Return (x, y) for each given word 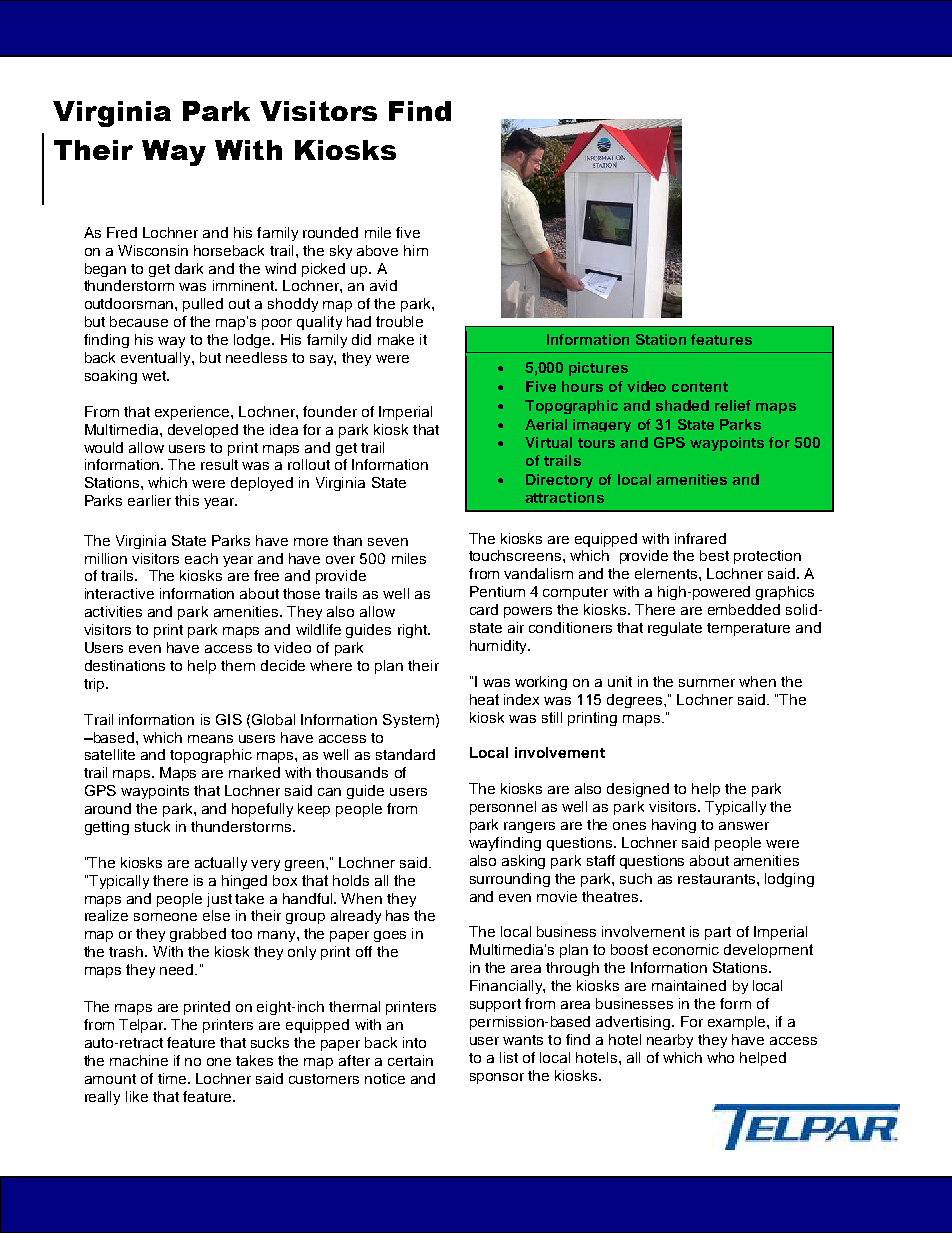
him (416, 250)
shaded (682, 405)
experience (193, 413)
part (718, 933)
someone (165, 917)
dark (189, 268)
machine (139, 1060)
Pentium (497, 591)
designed (638, 790)
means (210, 739)
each (201, 558)
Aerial (546, 424)
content (700, 387)
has (397, 915)
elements (667, 573)
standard (405, 754)
